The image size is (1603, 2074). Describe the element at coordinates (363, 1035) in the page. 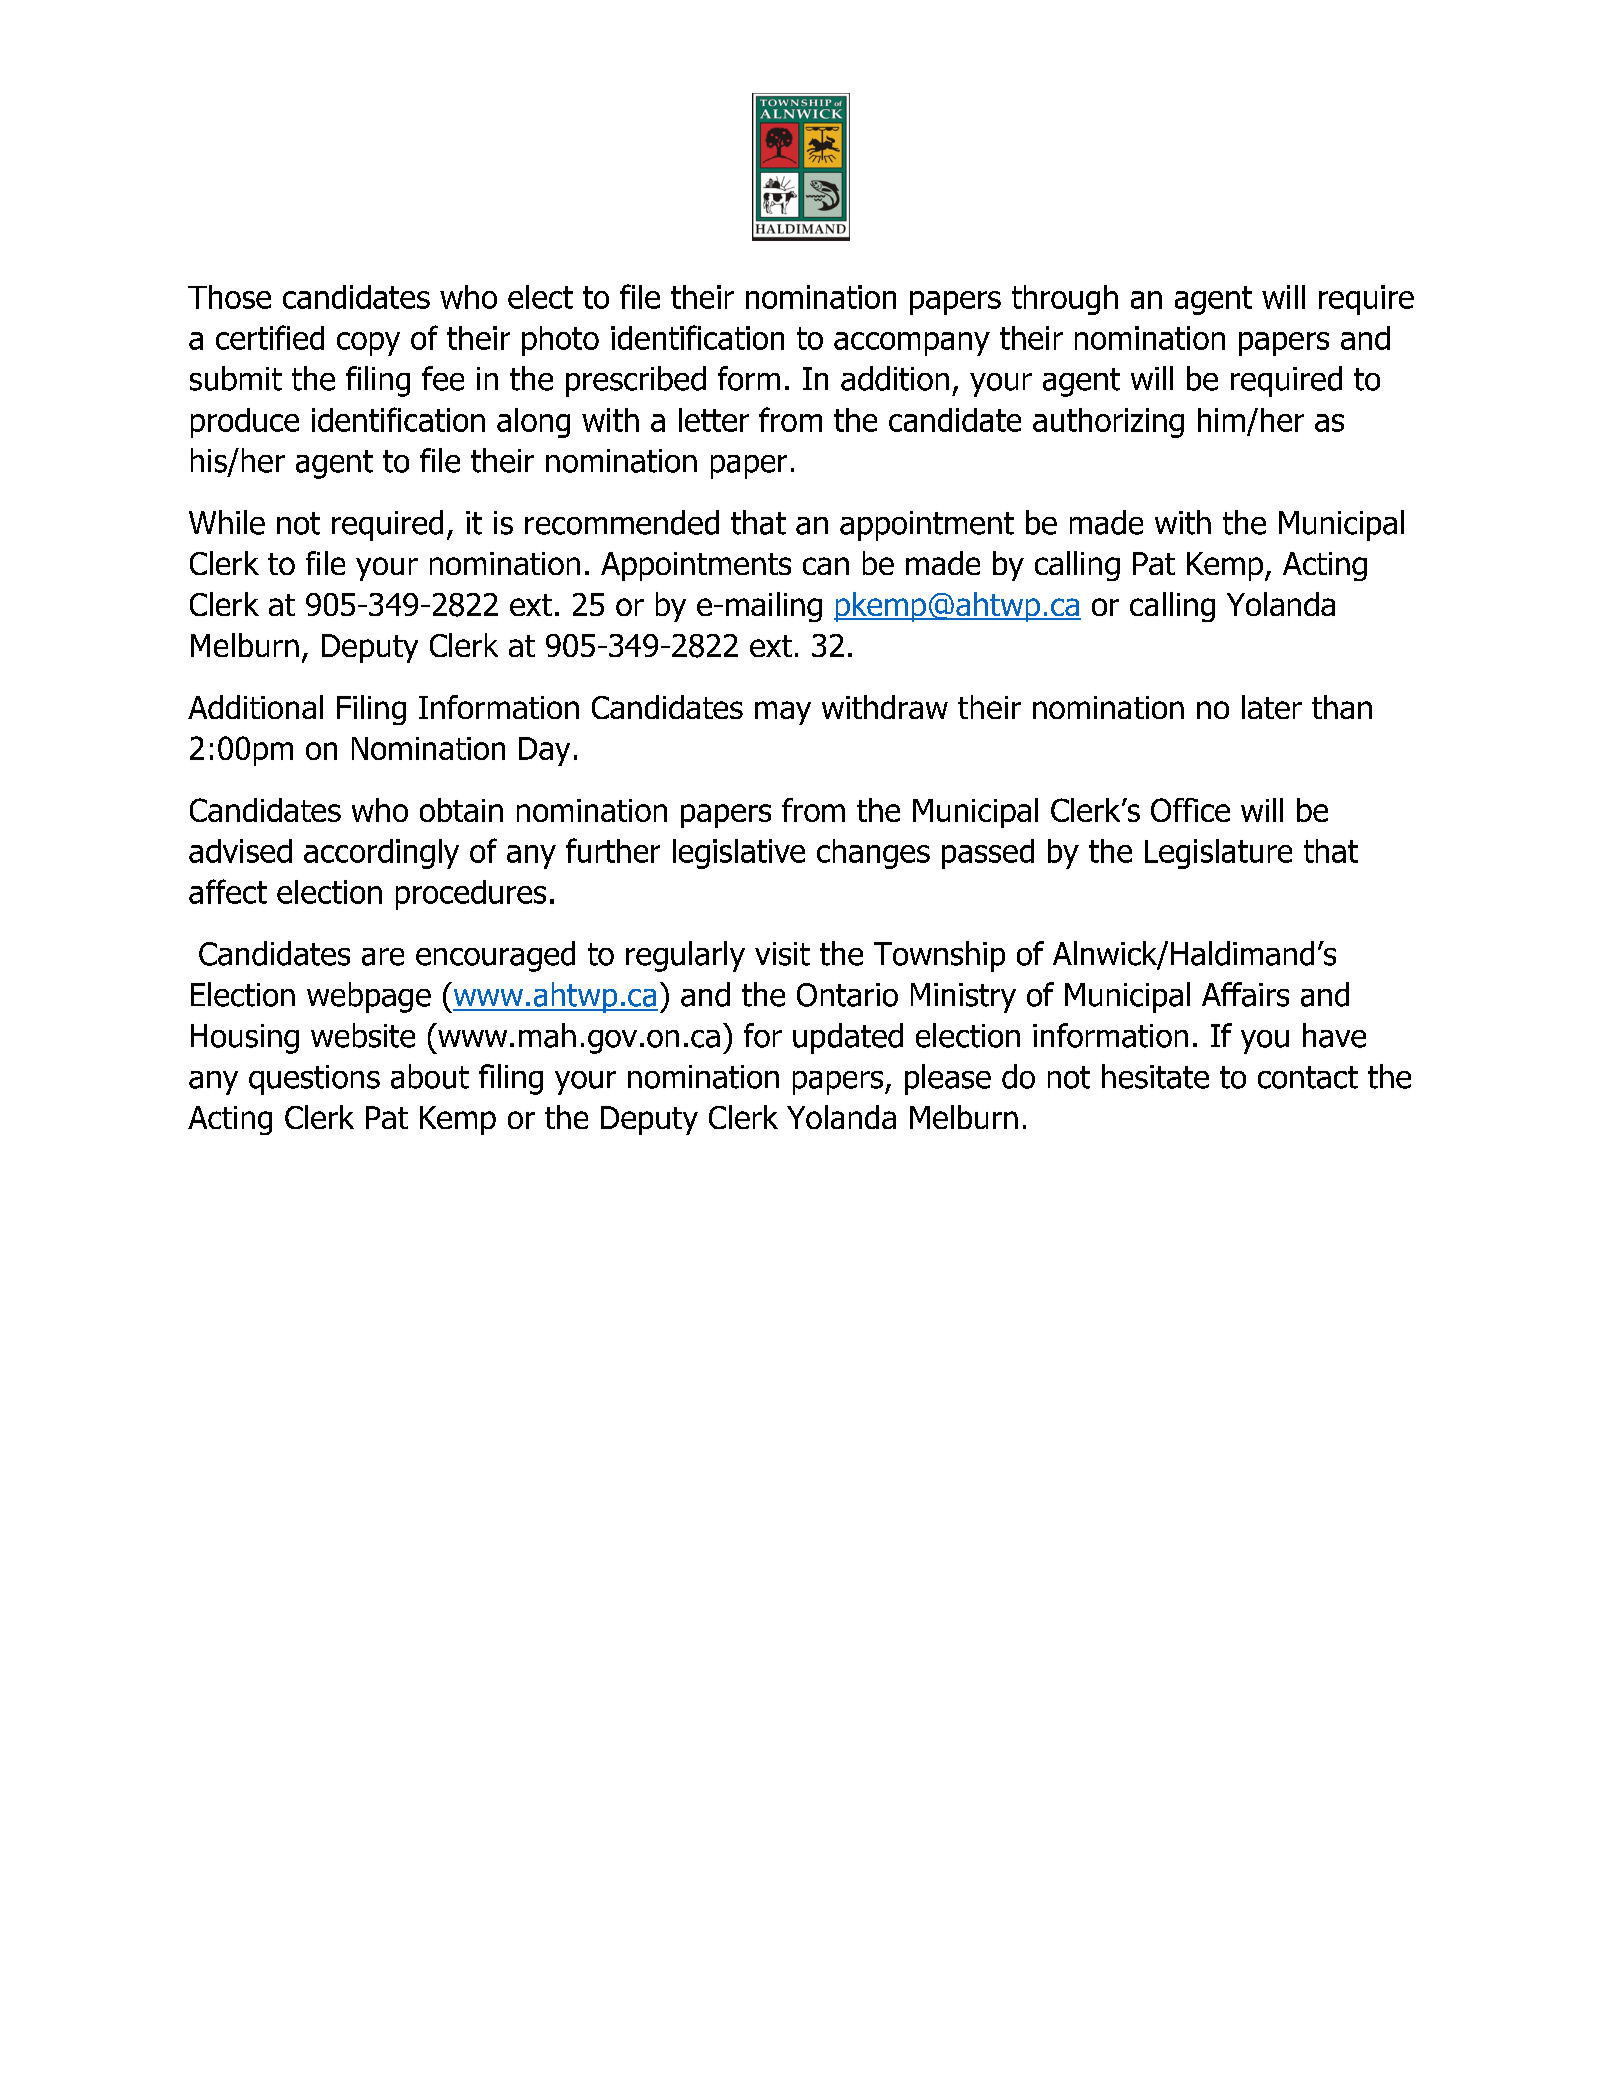

I see `website` at that location.
